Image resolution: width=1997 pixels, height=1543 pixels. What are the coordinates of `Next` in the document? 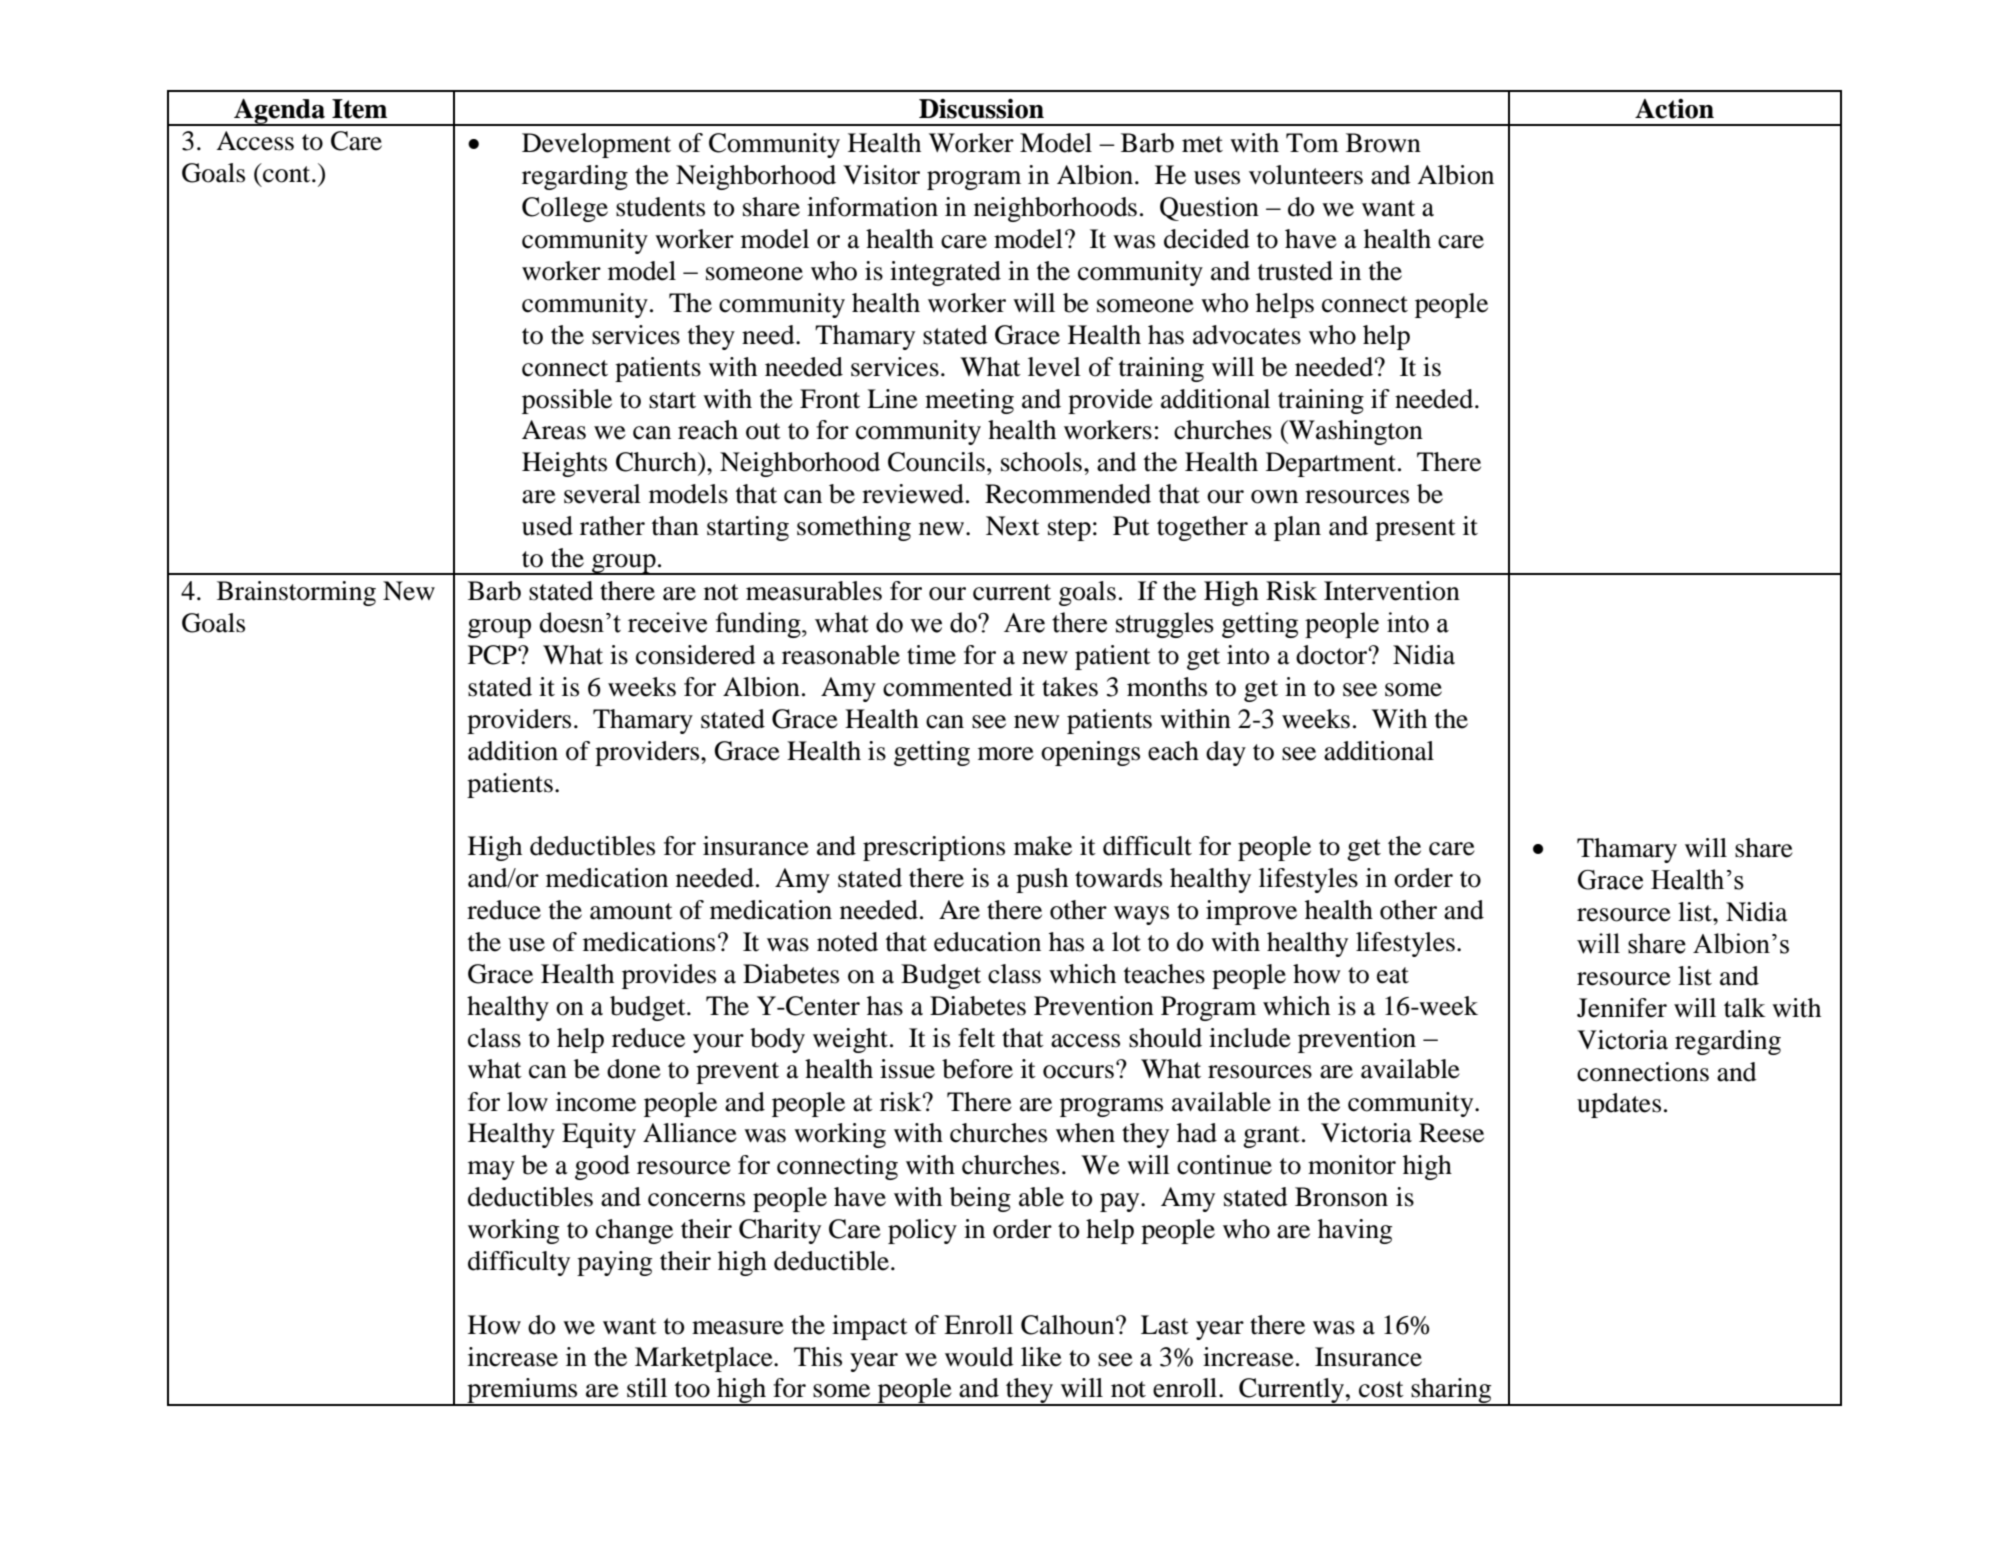 It's located at (1013, 526).
